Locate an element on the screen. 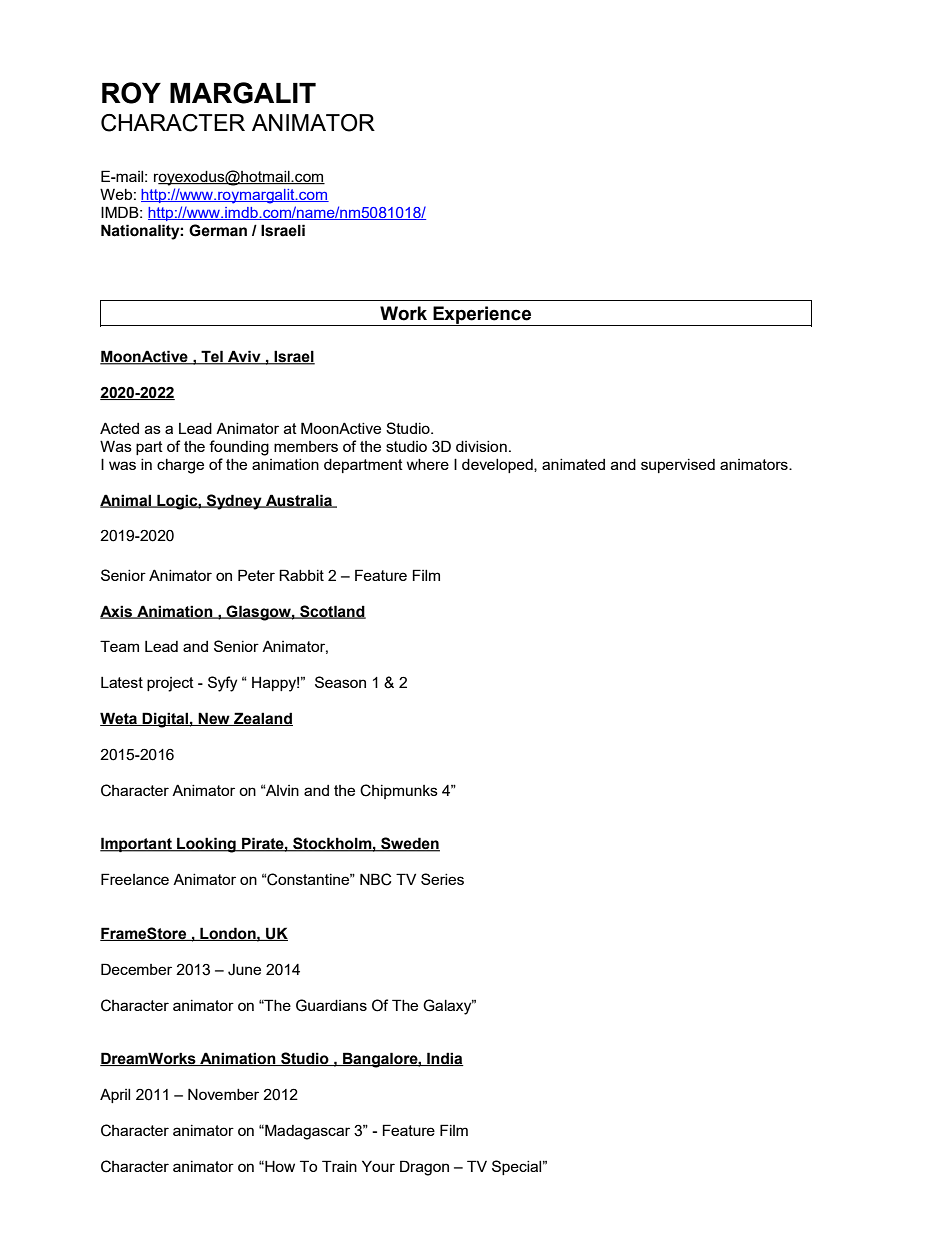 The height and width of the screenshot is (1233, 952). Series is located at coordinates (442, 879).
